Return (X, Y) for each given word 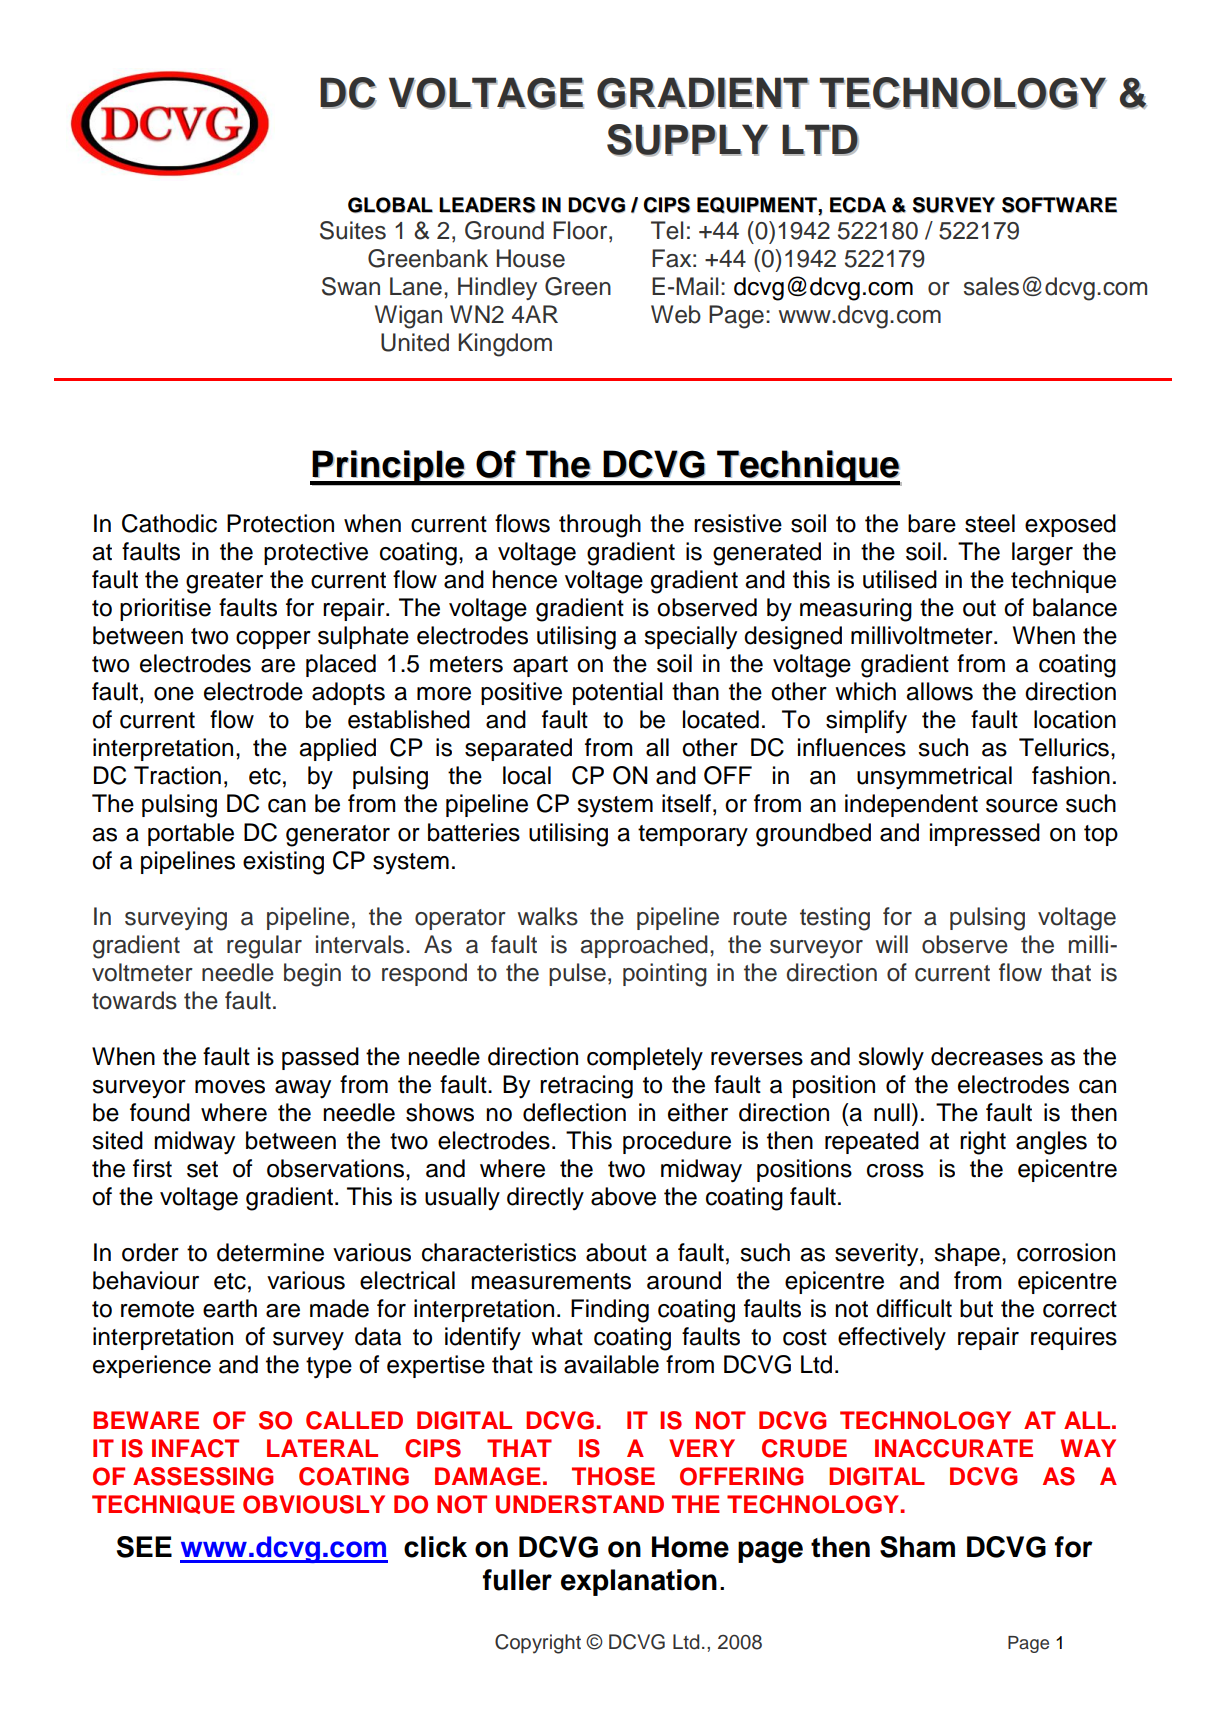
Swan (351, 286)
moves (230, 1087)
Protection (280, 523)
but (976, 1308)
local (527, 775)
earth (230, 1308)
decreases (987, 1056)
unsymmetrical (934, 778)
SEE (144, 1547)
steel (990, 523)
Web (676, 314)
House (531, 258)
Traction (177, 775)
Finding (610, 1311)
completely (645, 1058)
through (600, 526)
